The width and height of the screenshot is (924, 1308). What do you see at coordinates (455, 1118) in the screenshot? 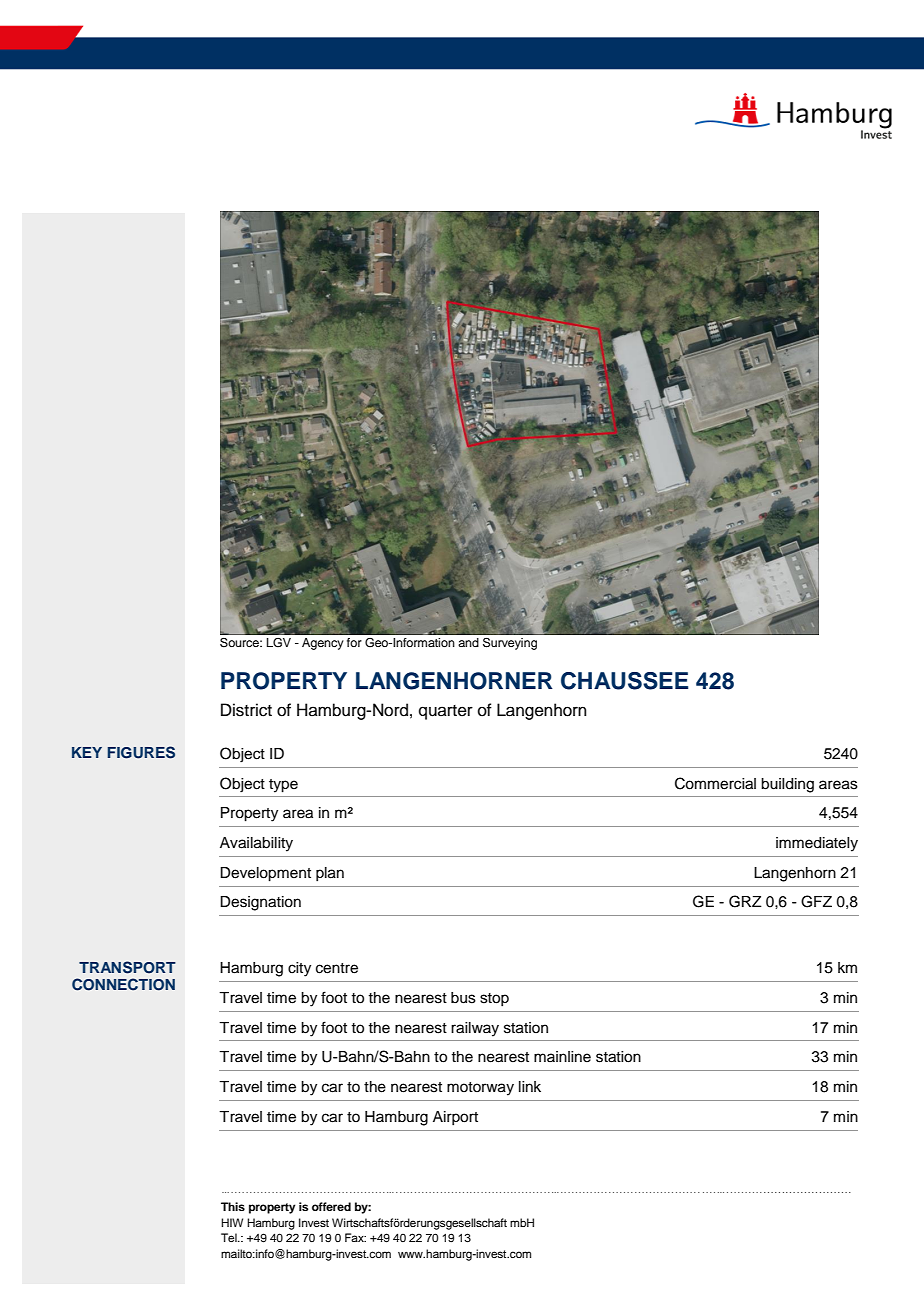
I see `Airport` at bounding box center [455, 1118].
